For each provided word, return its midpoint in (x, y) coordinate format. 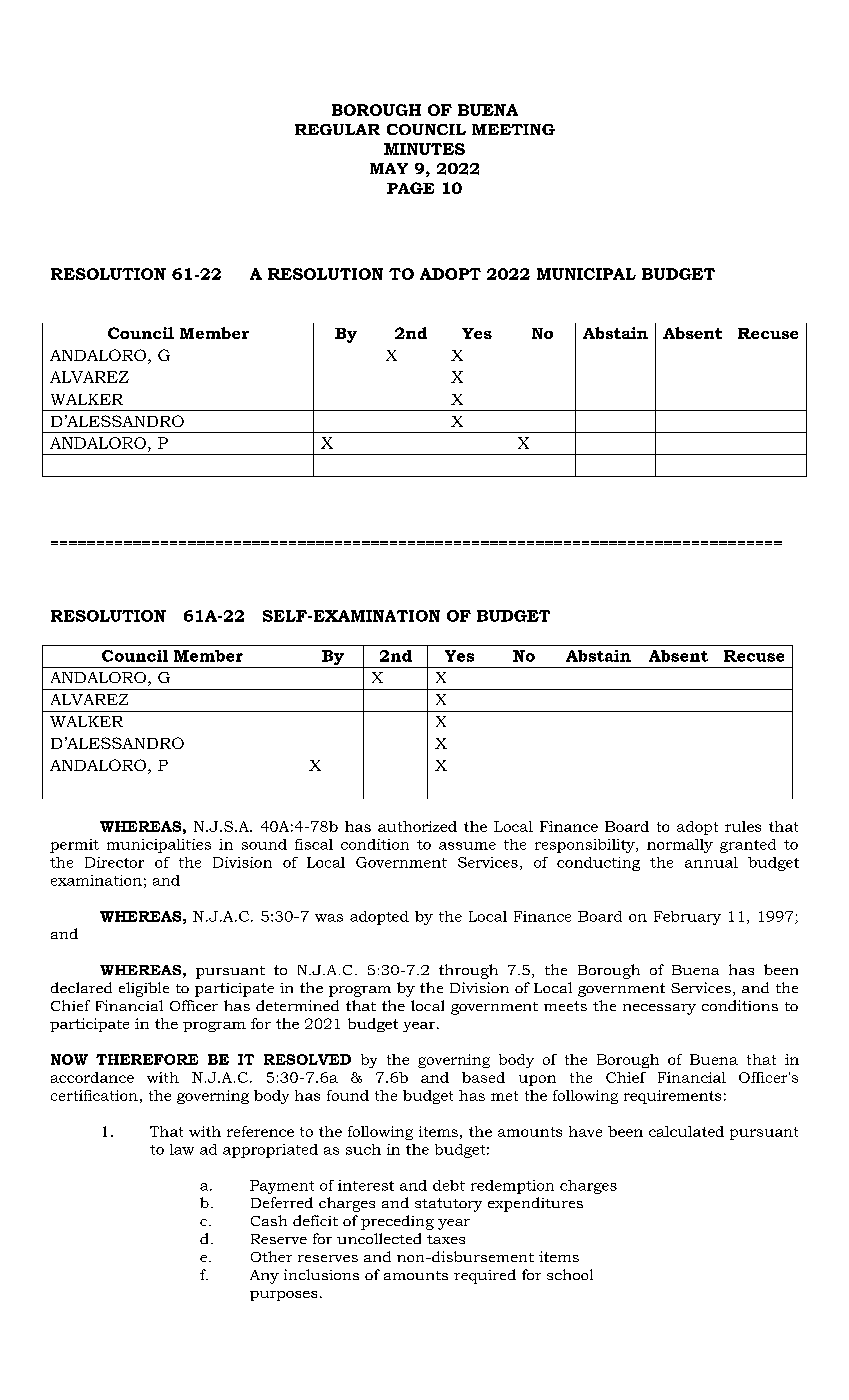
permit (74, 846)
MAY (389, 168)
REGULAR (337, 129)
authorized (417, 826)
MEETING (513, 129)
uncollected (379, 1238)
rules (743, 826)
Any (264, 1277)
